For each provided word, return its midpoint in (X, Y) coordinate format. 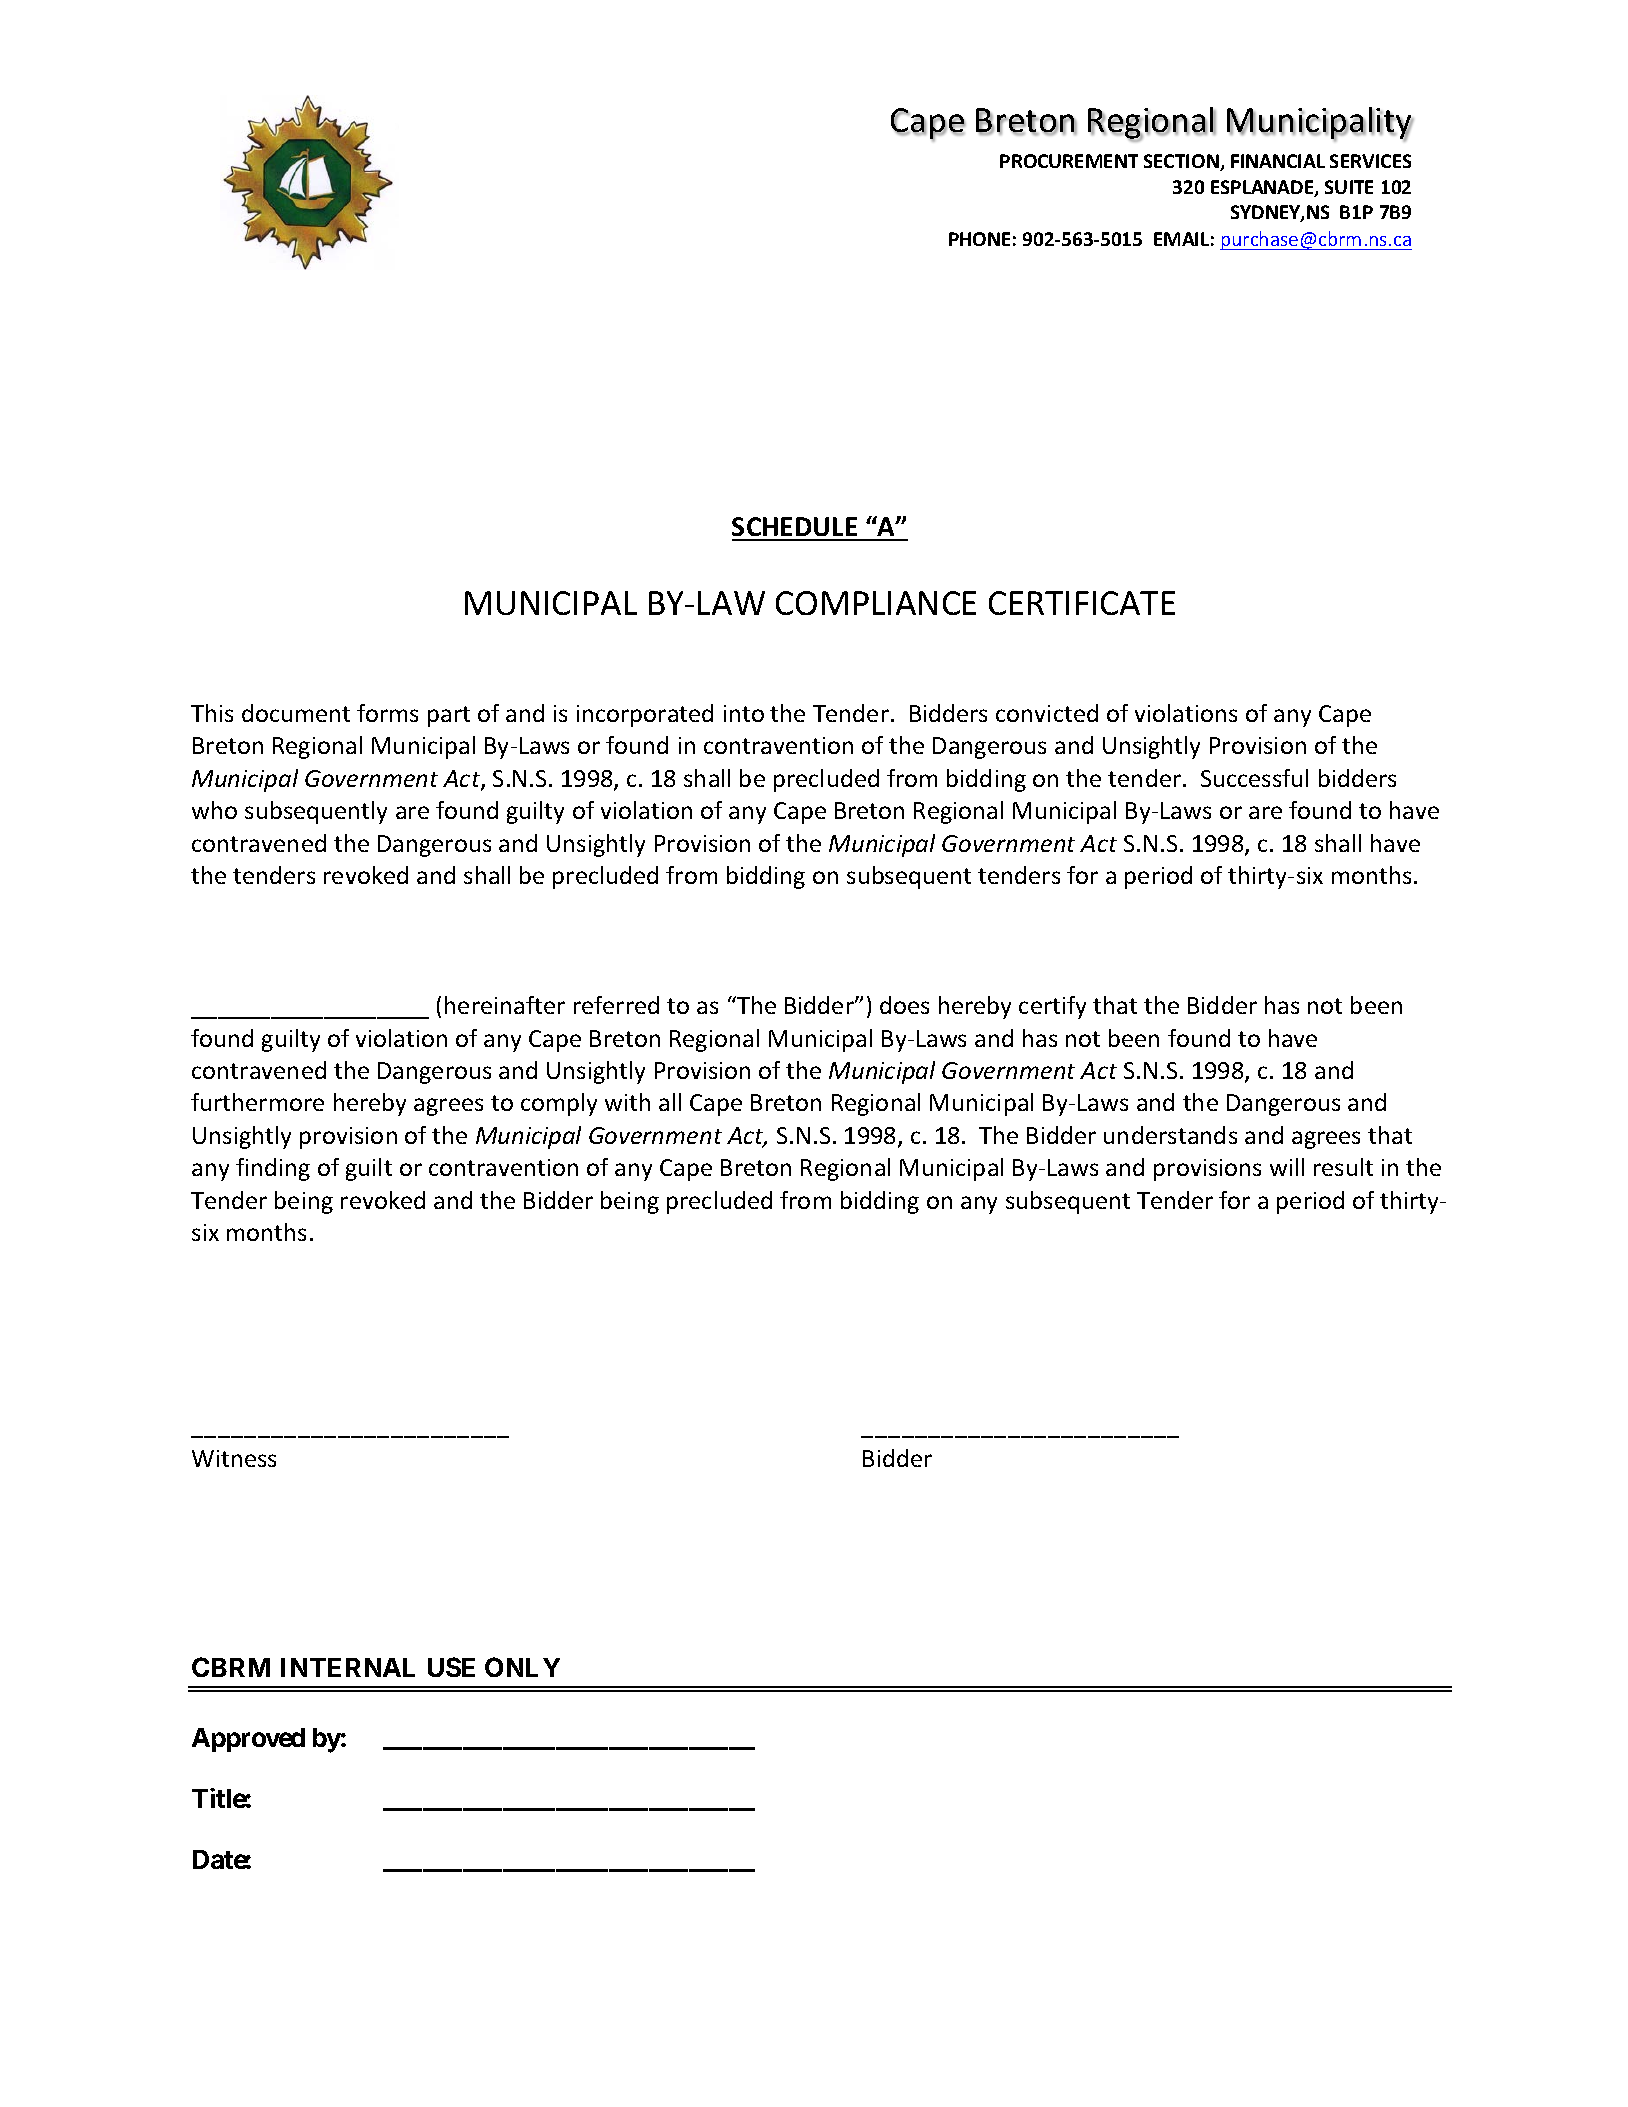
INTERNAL (348, 1667)
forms (387, 713)
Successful (1254, 778)
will (1287, 1167)
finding (273, 1169)
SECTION (1182, 162)
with (627, 1102)
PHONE (979, 239)
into (744, 713)
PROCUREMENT (1069, 161)
